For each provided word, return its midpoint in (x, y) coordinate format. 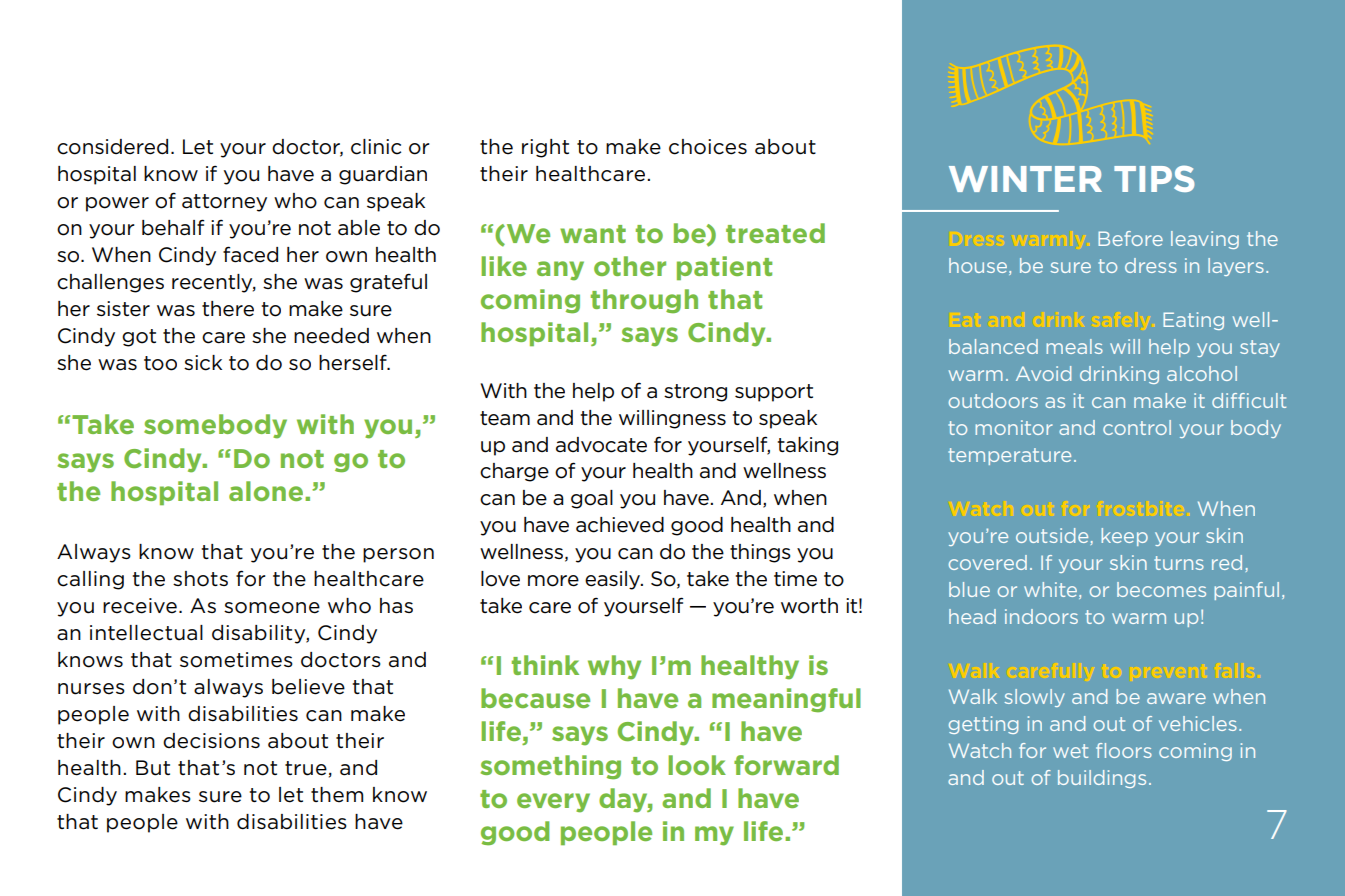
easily (614, 580)
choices (708, 147)
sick (203, 363)
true (306, 768)
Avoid (1043, 373)
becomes (1161, 589)
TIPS (1154, 178)
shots (200, 579)
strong (695, 393)
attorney (224, 203)
